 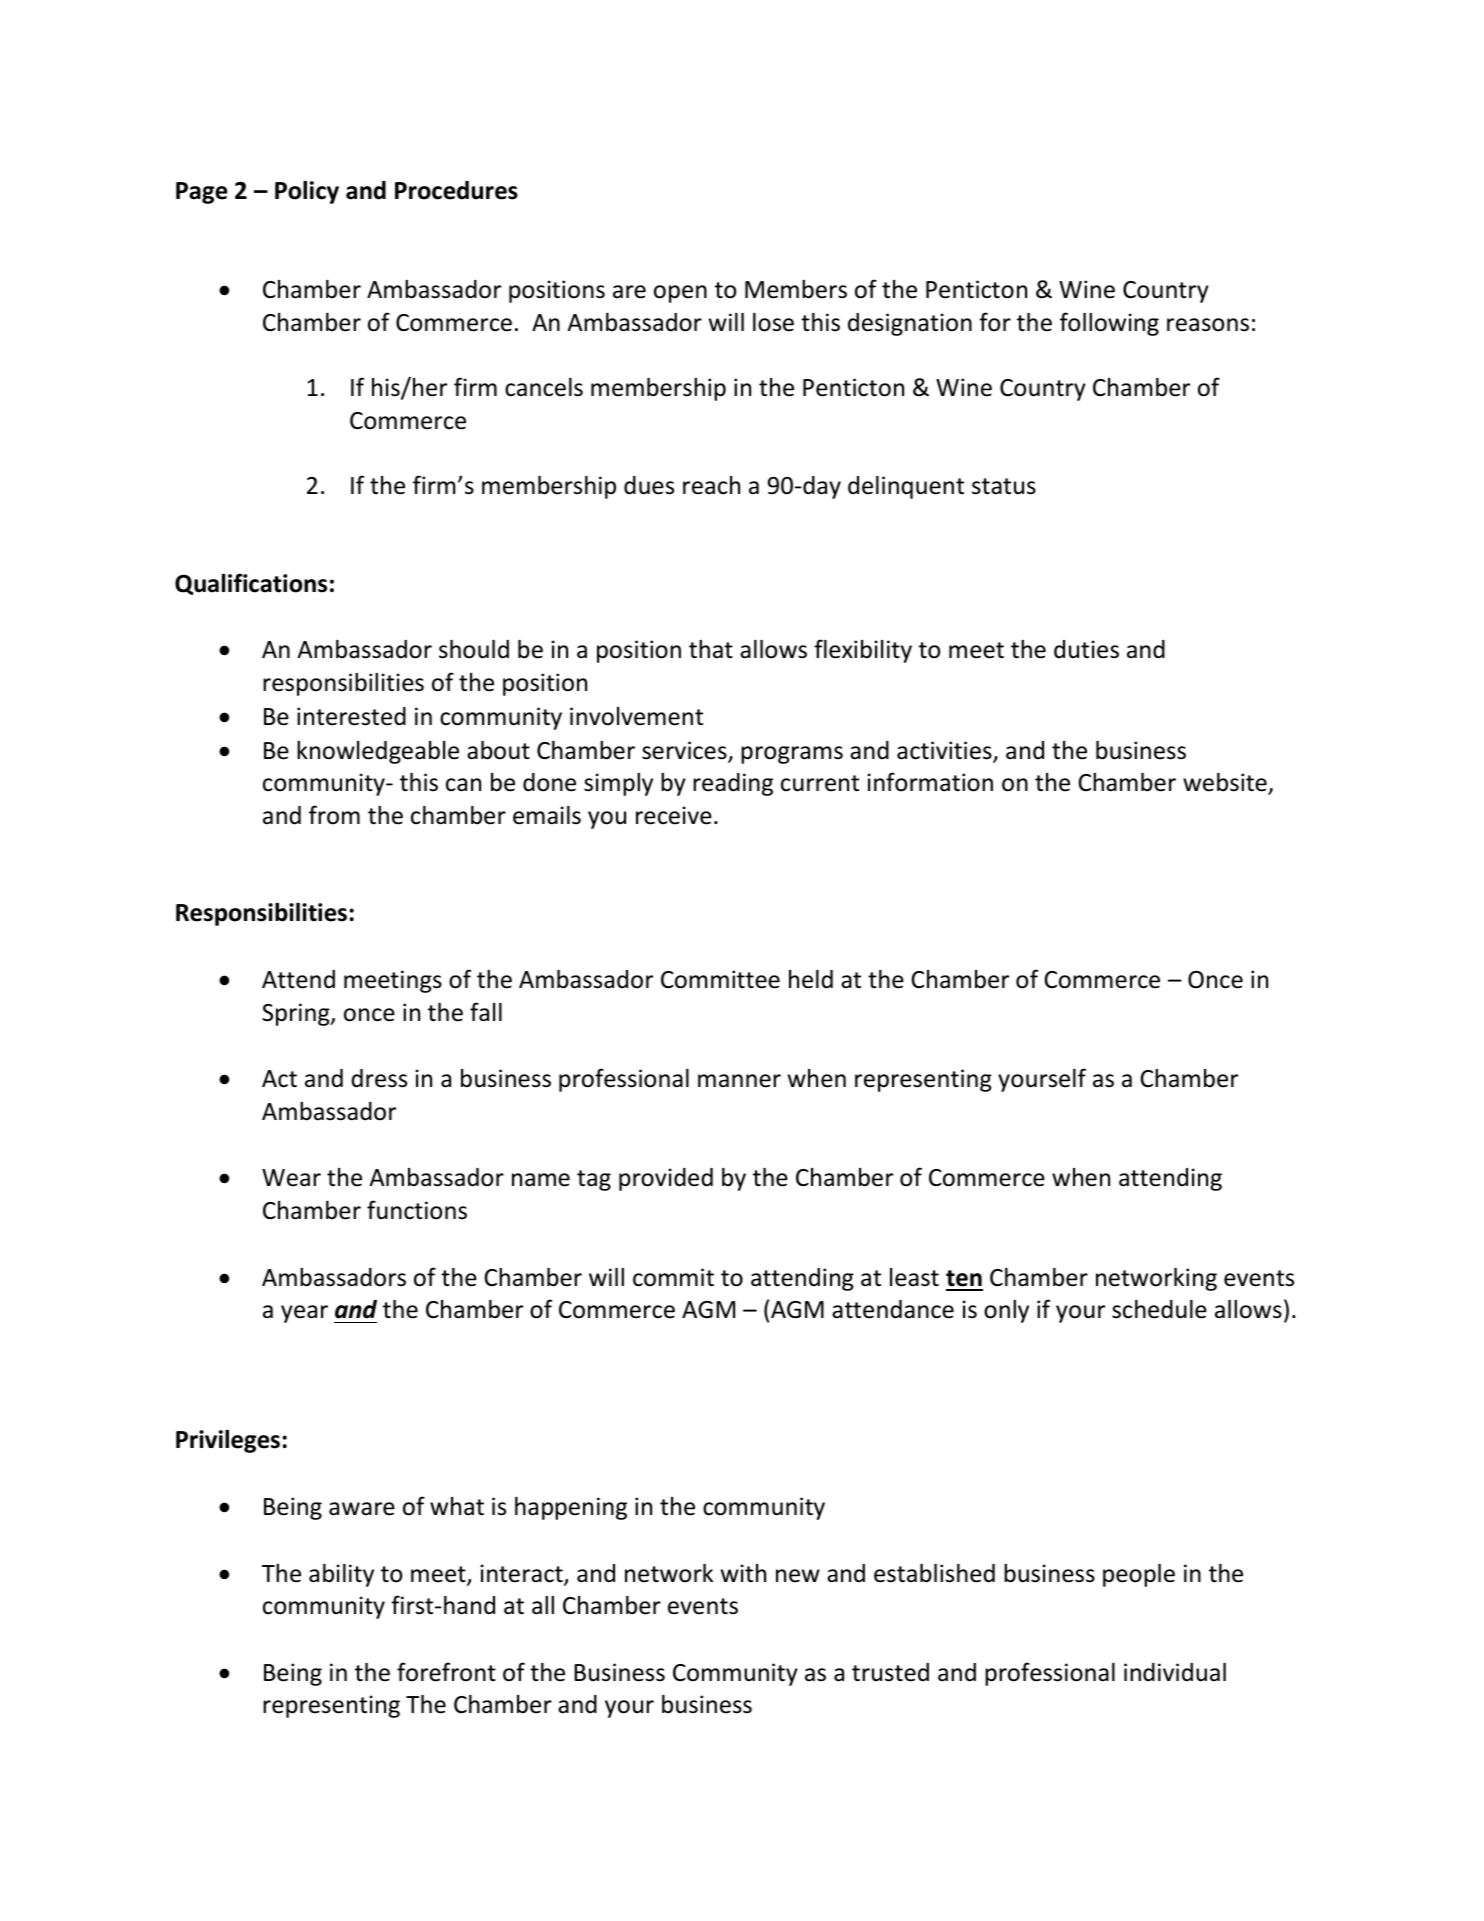 I want to click on people, so click(x=1139, y=1575).
